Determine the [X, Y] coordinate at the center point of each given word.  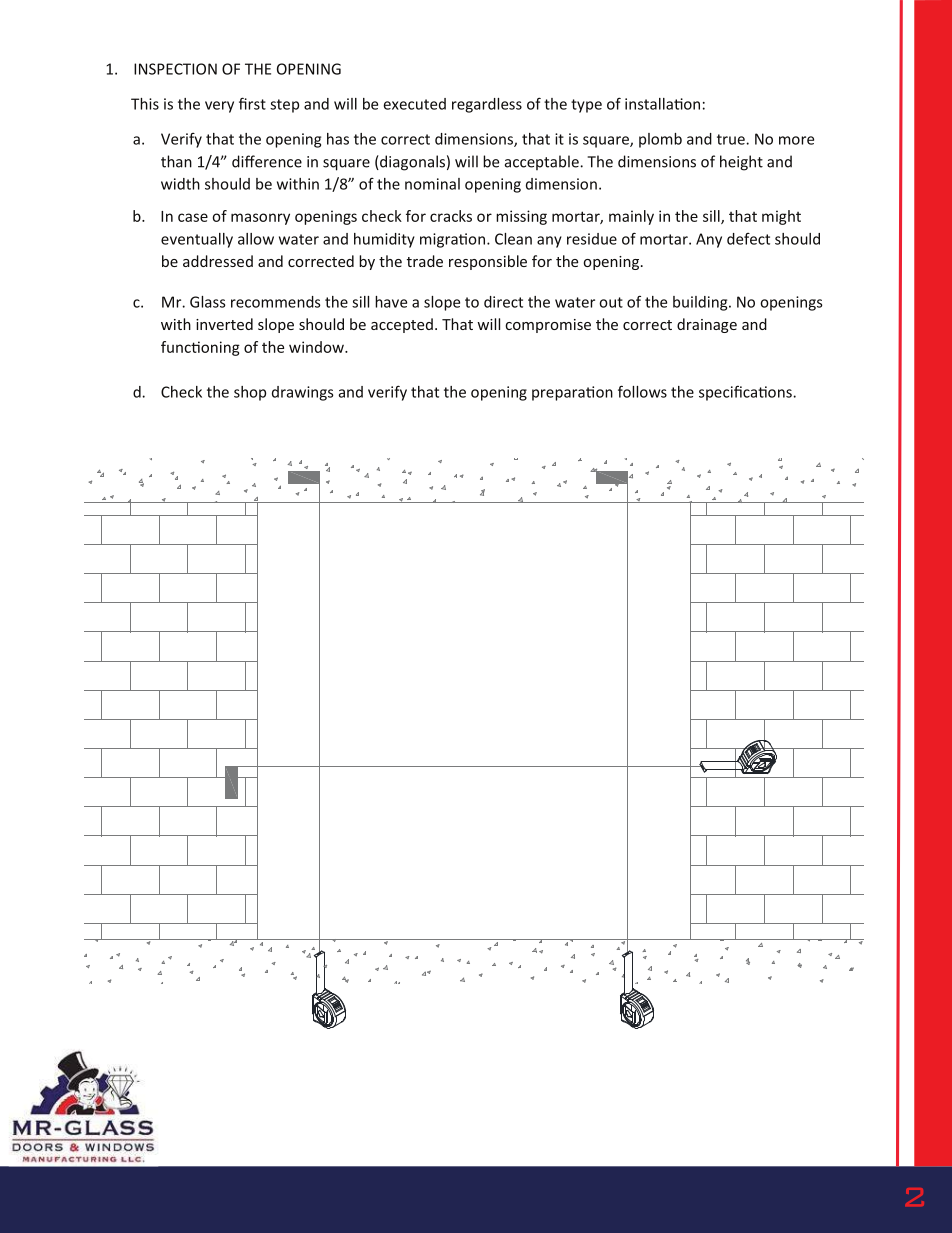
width [180, 184]
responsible [488, 262]
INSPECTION [175, 69]
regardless [487, 105]
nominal [432, 184]
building [701, 303]
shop [250, 393]
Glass [207, 302]
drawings [302, 393]
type [586, 106]
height [741, 163]
